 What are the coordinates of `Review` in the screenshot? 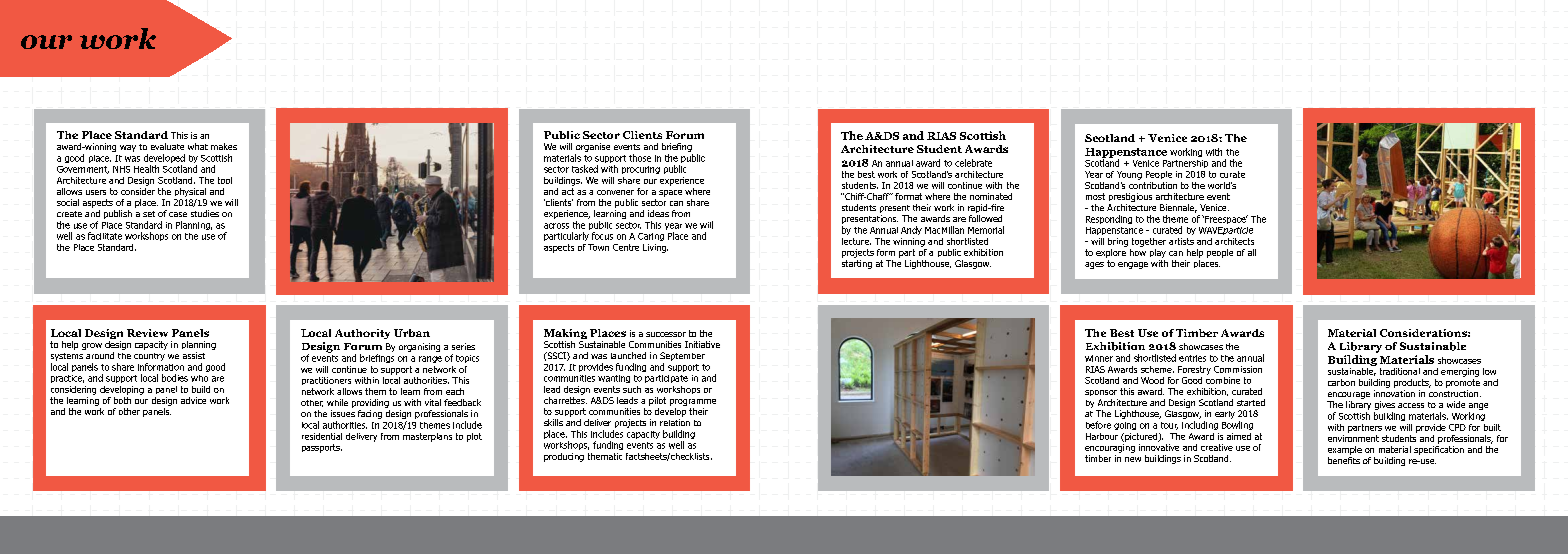 It's located at (147, 333).
